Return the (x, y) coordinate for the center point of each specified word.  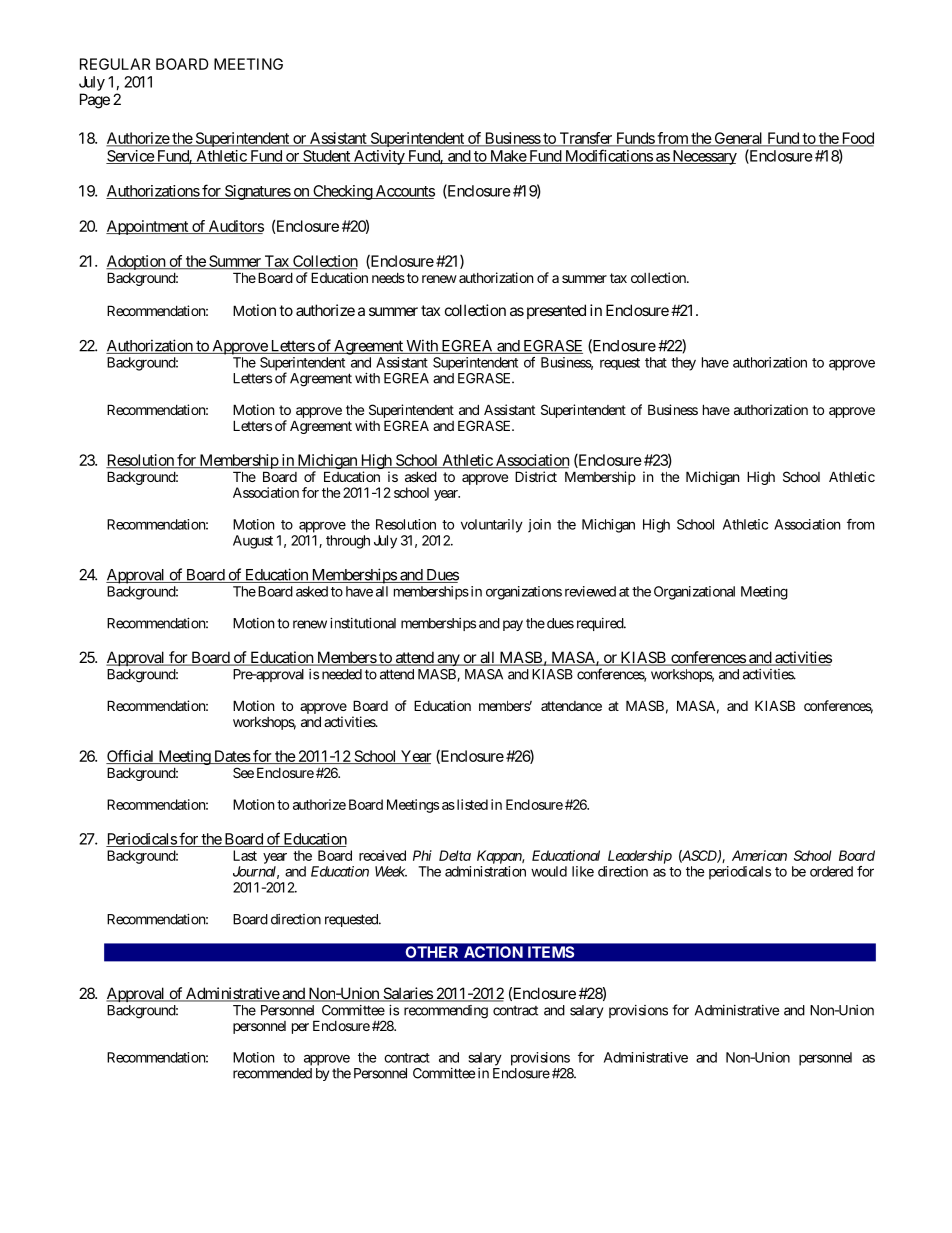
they (683, 364)
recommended (272, 1073)
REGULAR (115, 64)
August (253, 542)
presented (556, 311)
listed (471, 804)
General (738, 139)
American (759, 855)
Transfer (585, 139)
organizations (524, 593)
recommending (446, 1012)
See (243, 772)
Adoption (136, 264)
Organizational (694, 593)
